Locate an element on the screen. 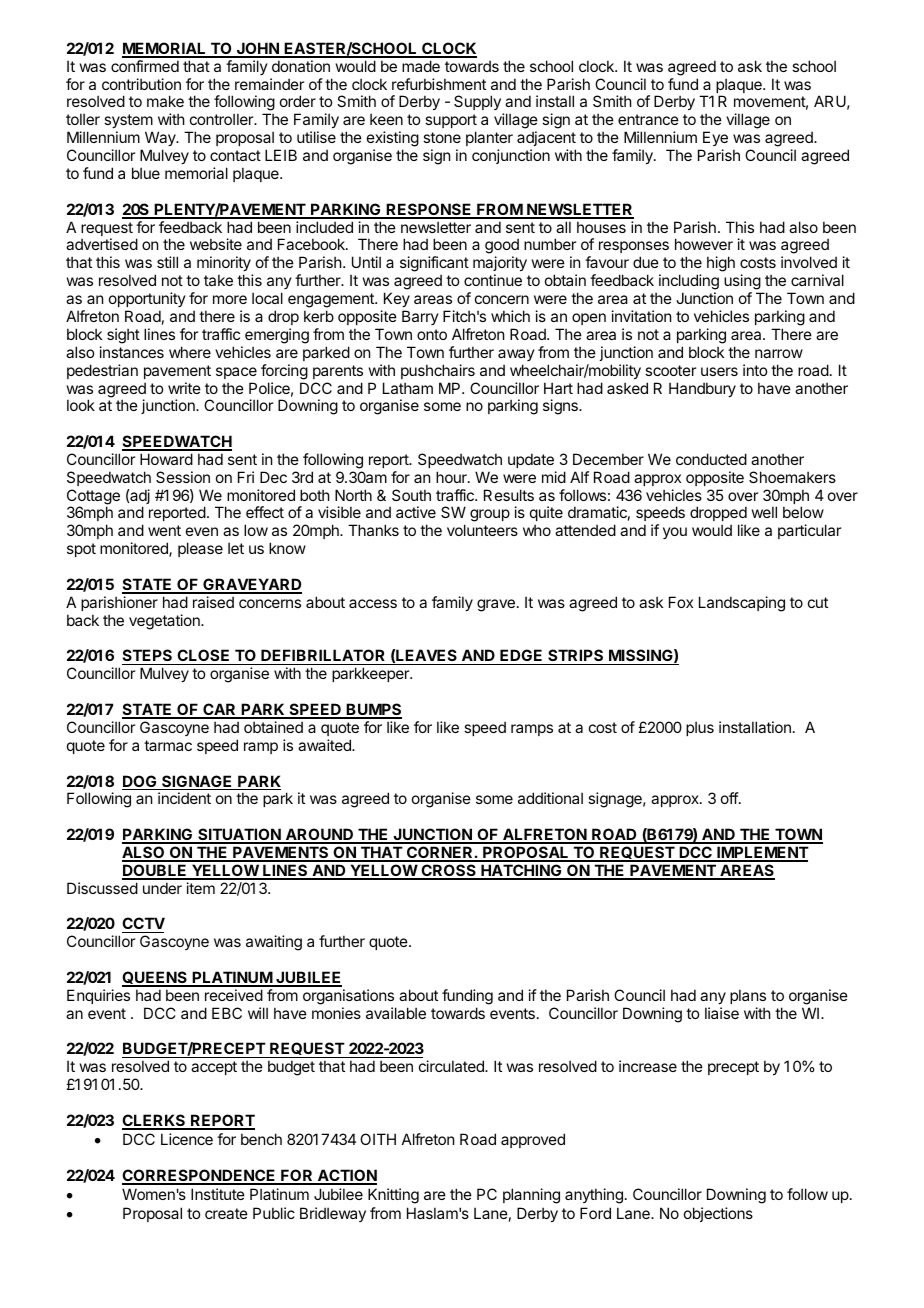 The height and width of the screenshot is (1308, 924). Eye is located at coordinates (714, 140).
